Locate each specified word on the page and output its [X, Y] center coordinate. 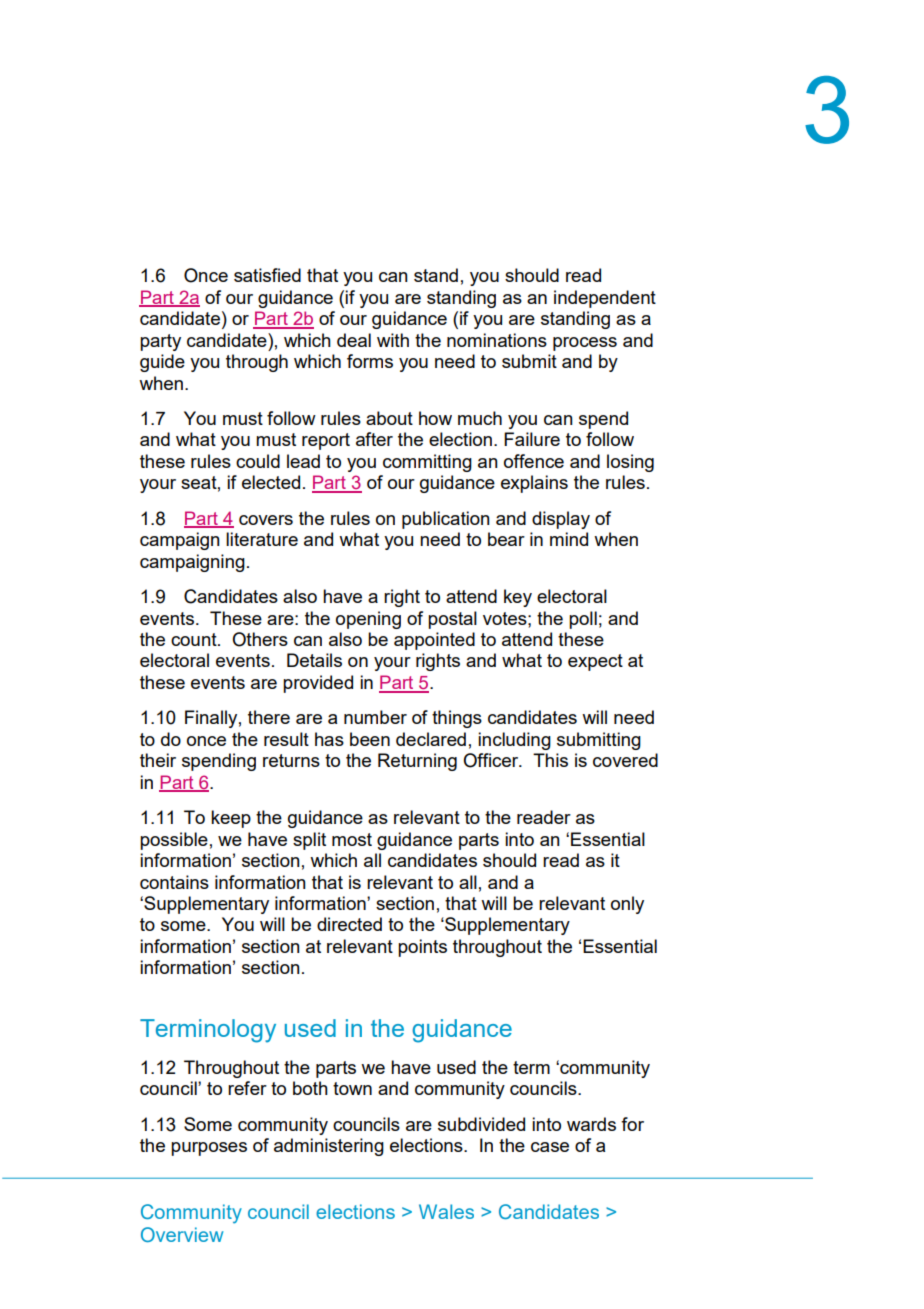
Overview [182, 1234]
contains [174, 882]
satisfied [267, 275]
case [550, 1147]
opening [368, 620]
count [195, 639]
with [393, 340]
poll [583, 620]
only [627, 905]
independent [605, 299]
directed [349, 924]
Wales [446, 1211]
